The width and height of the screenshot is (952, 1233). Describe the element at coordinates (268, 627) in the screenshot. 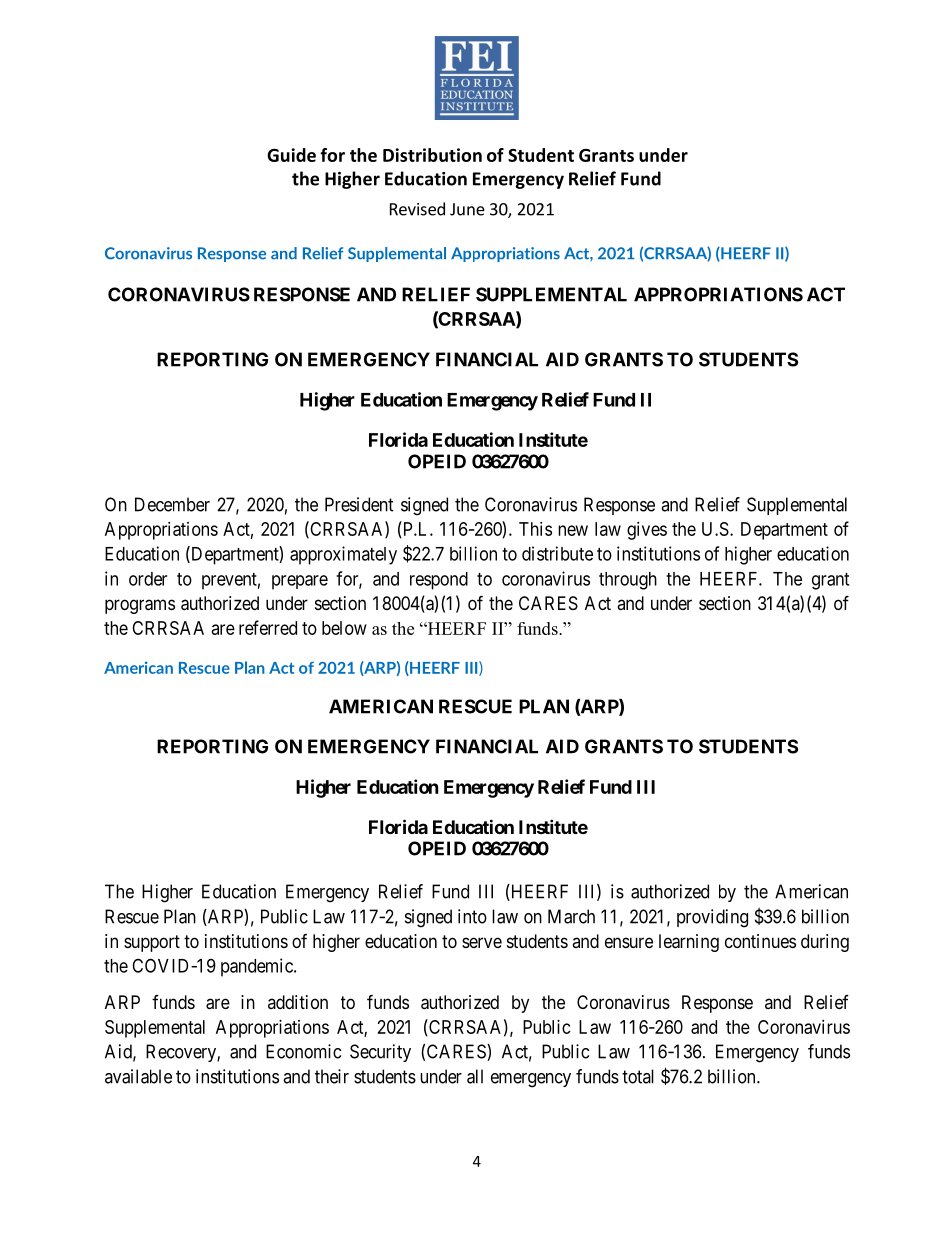

I see `referred` at that location.
